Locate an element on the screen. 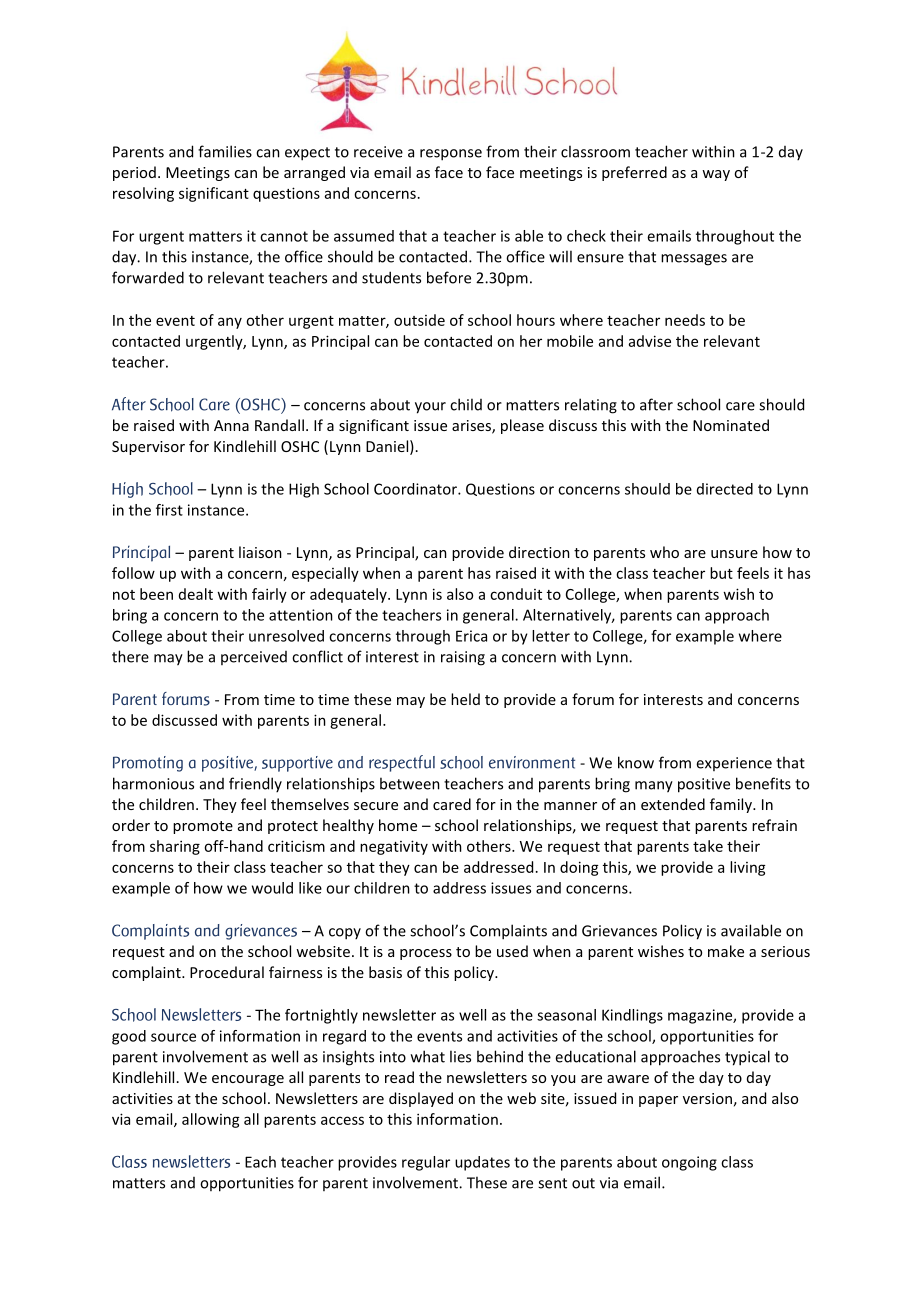  way is located at coordinates (716, 175).
